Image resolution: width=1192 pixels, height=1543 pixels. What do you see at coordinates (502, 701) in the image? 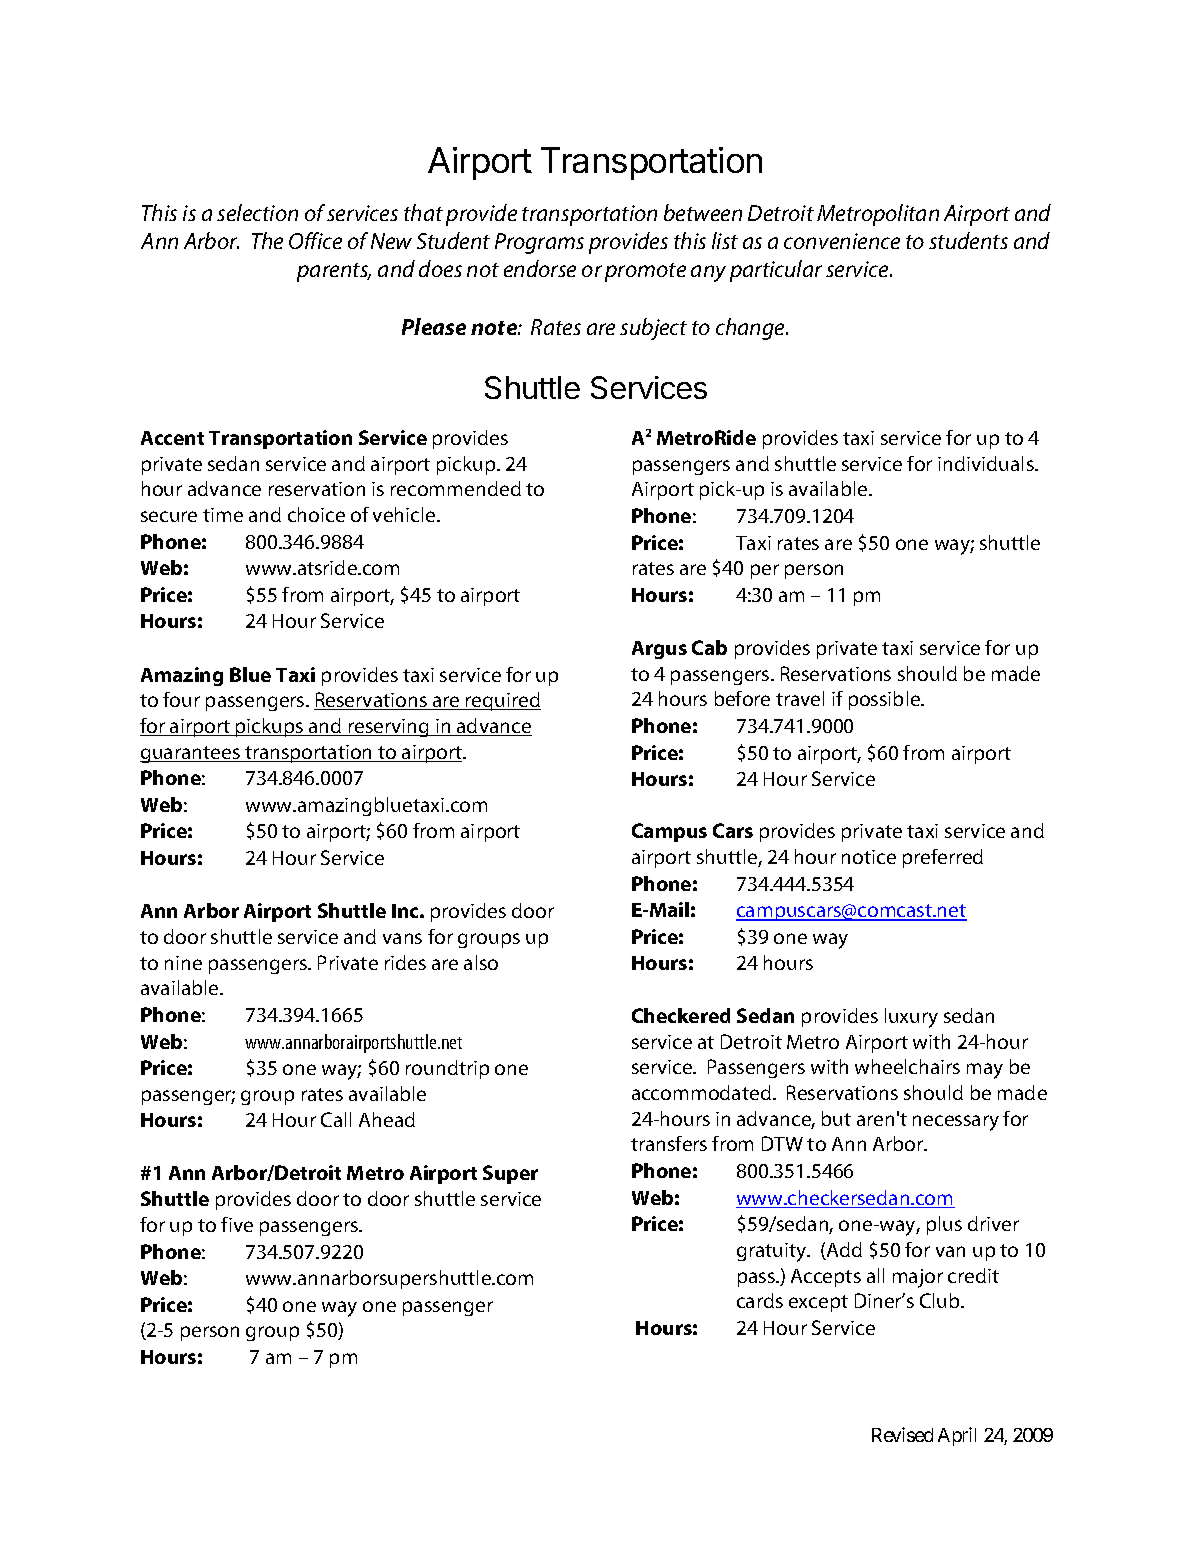
I see `required` at bounding box center [502, 701].
